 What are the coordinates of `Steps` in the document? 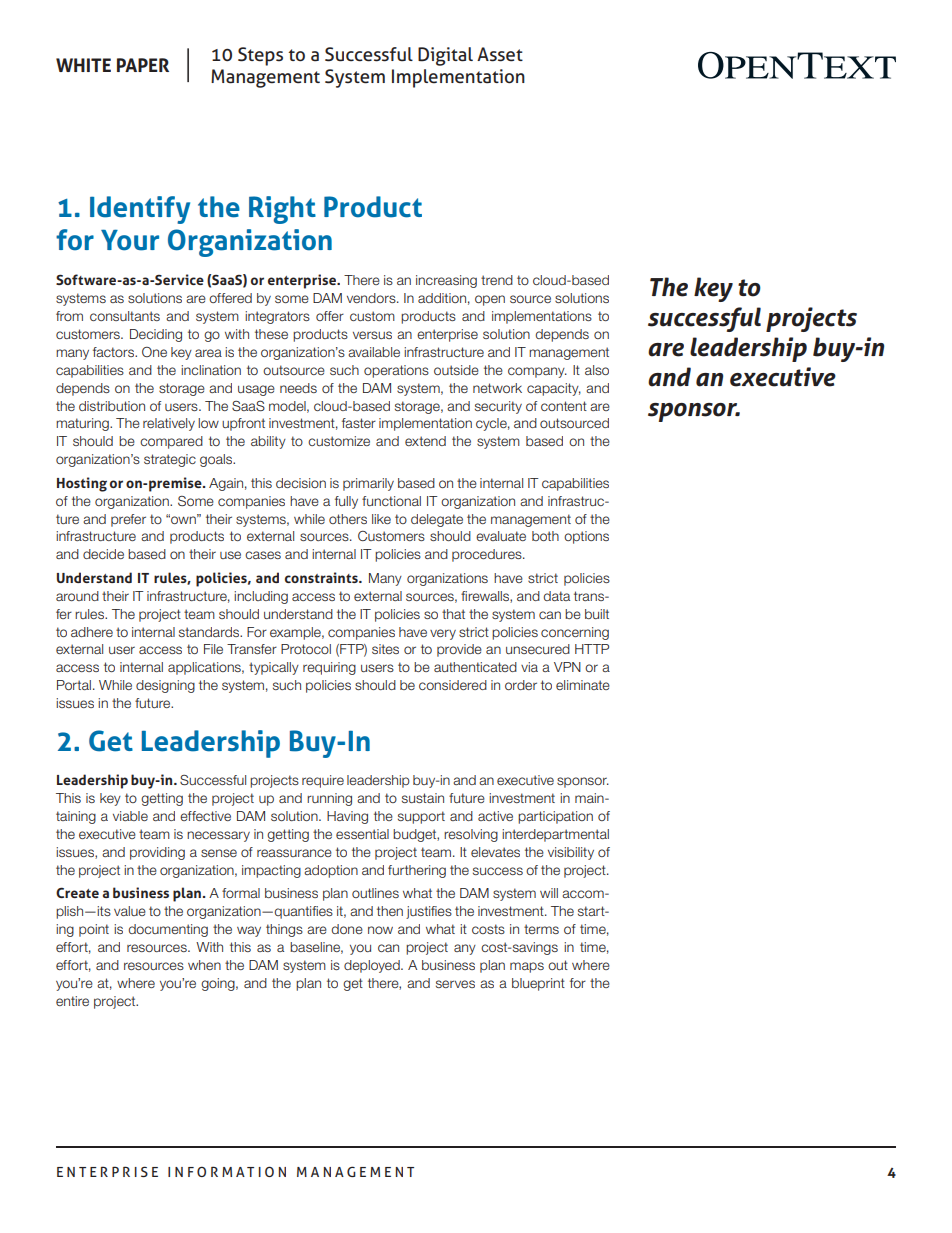 It's located at (260, 56).
